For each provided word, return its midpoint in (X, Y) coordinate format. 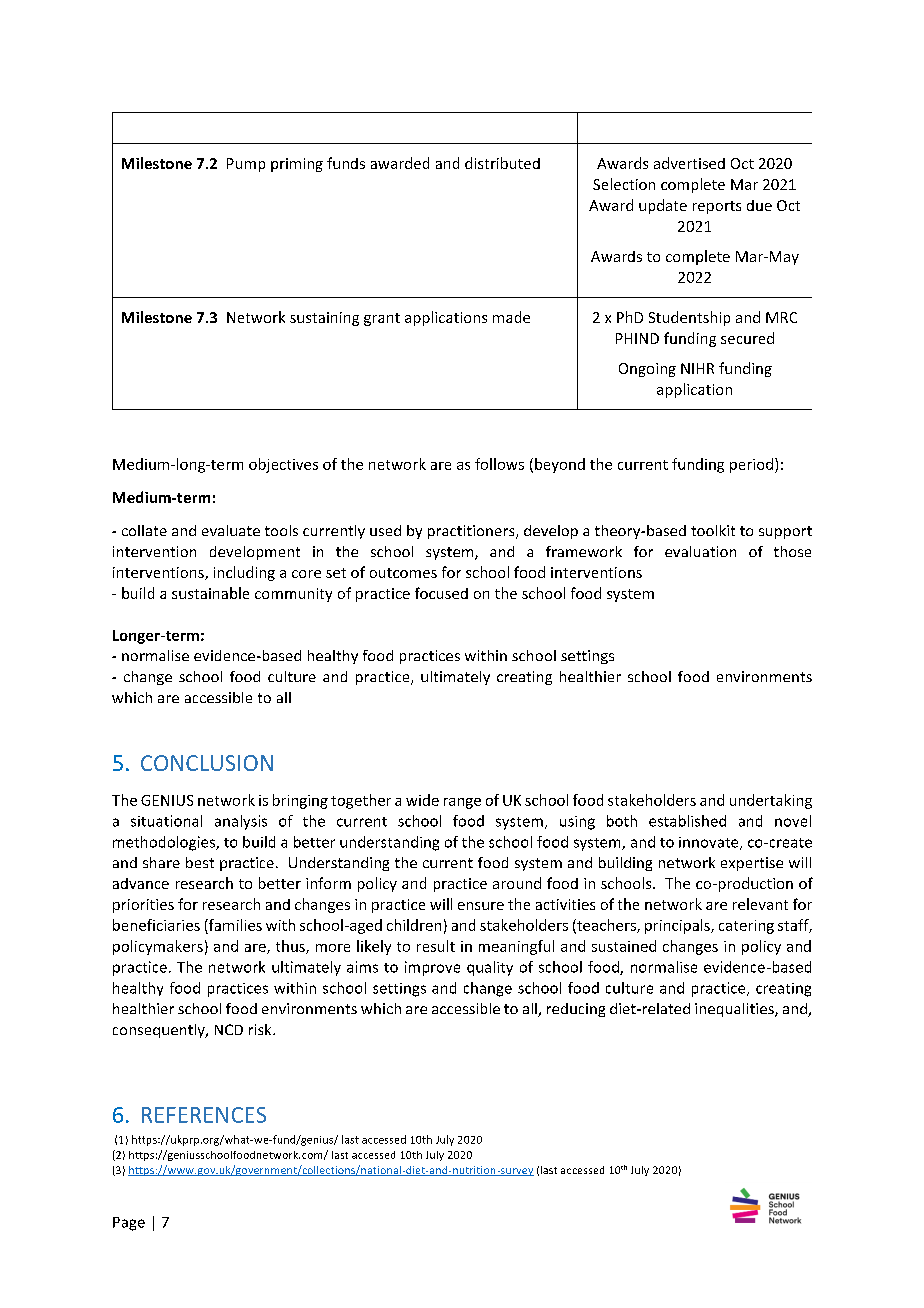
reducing (576, 1010)
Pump (246, 165)
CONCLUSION (207, 763)
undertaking (771, 801)
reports (717, 207)
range (462, 803)
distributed (502, 163)
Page (129, 1224)
